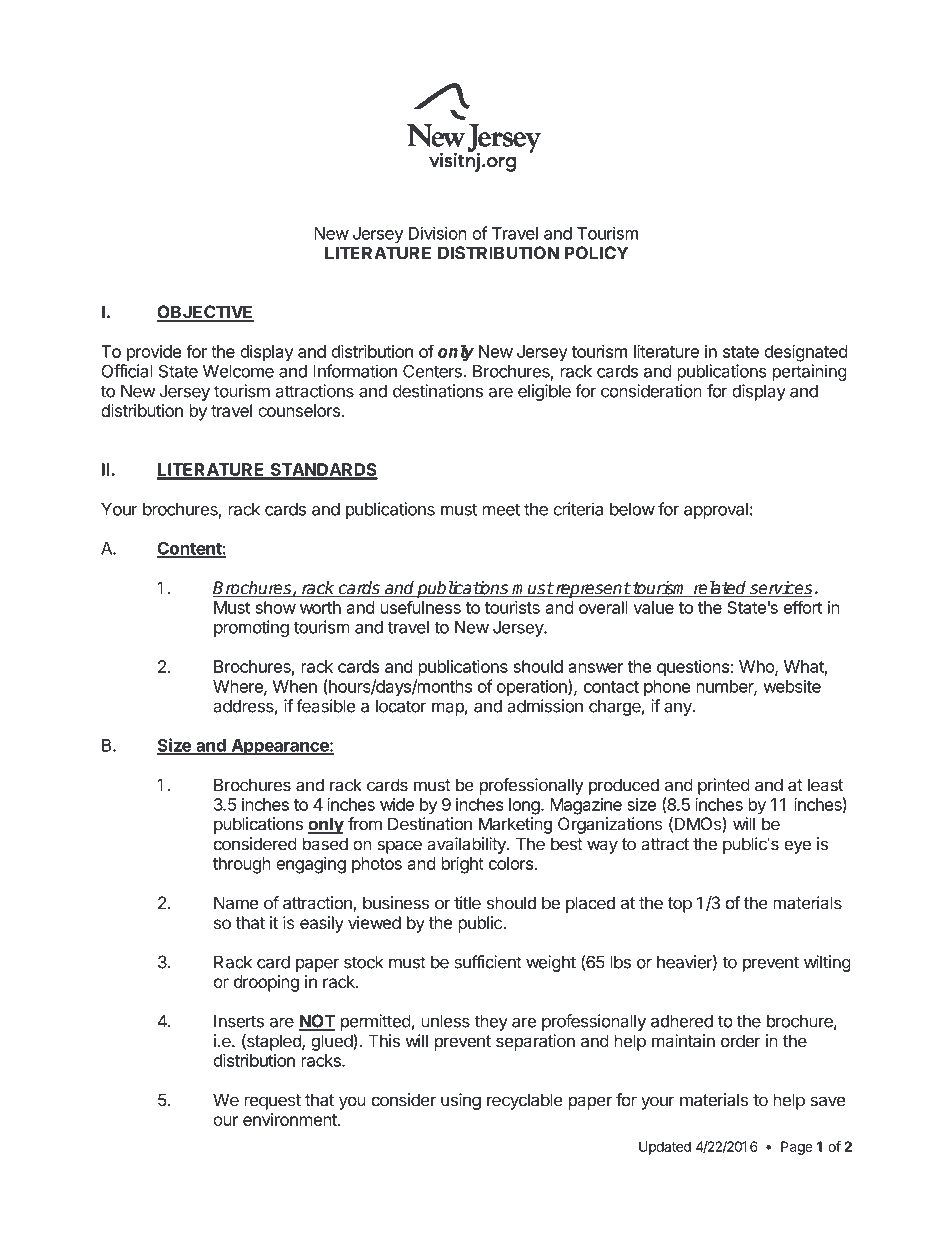  Describe the element at coordinates (461, 1101) in the screenshot. I see `using` at that location.
